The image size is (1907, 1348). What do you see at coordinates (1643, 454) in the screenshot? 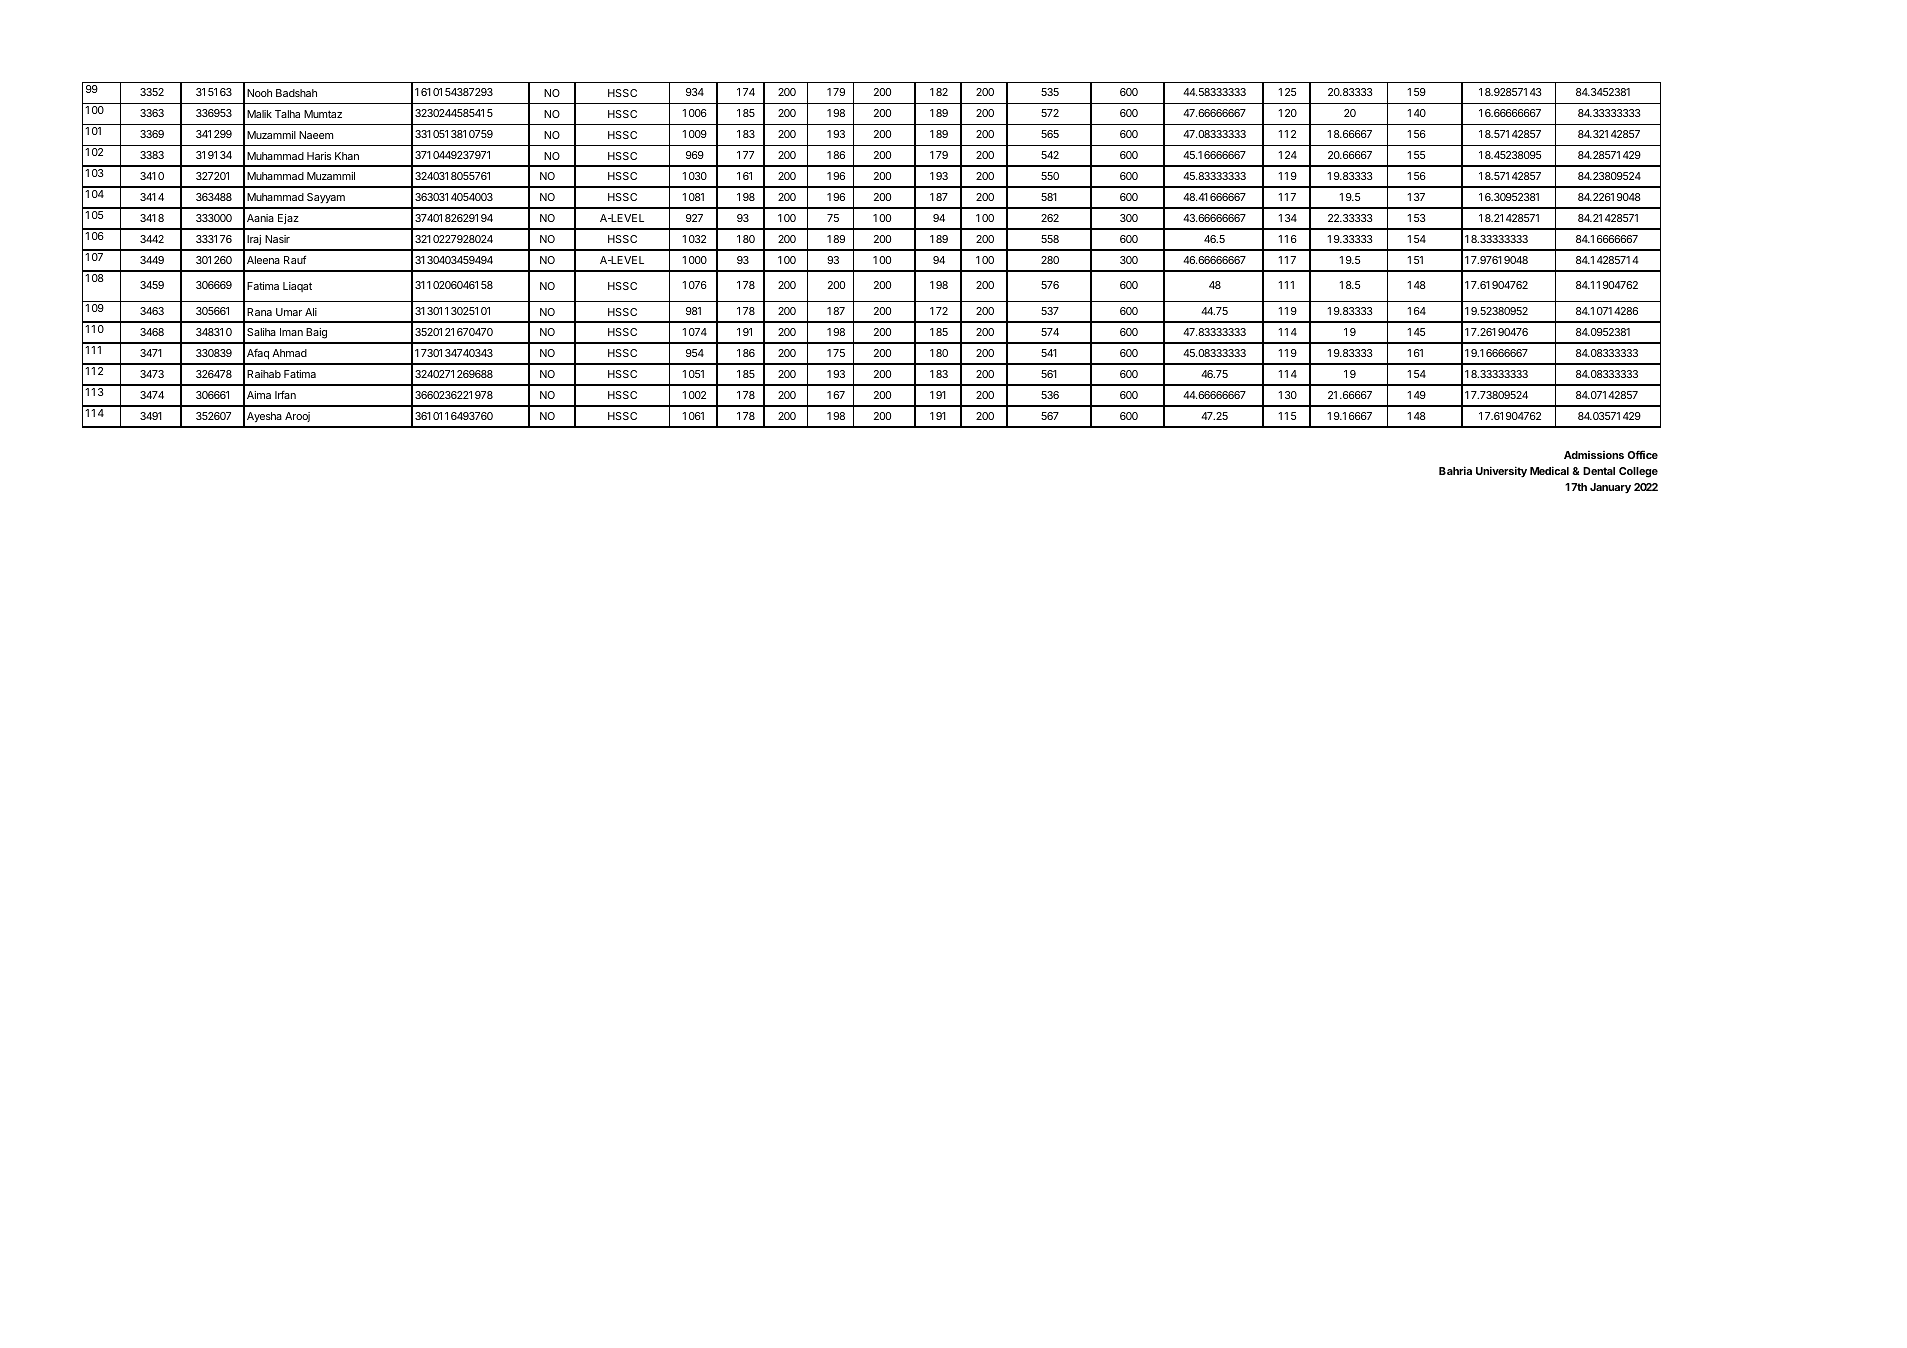
I see `Office` at bounding box center [1643, 454].
